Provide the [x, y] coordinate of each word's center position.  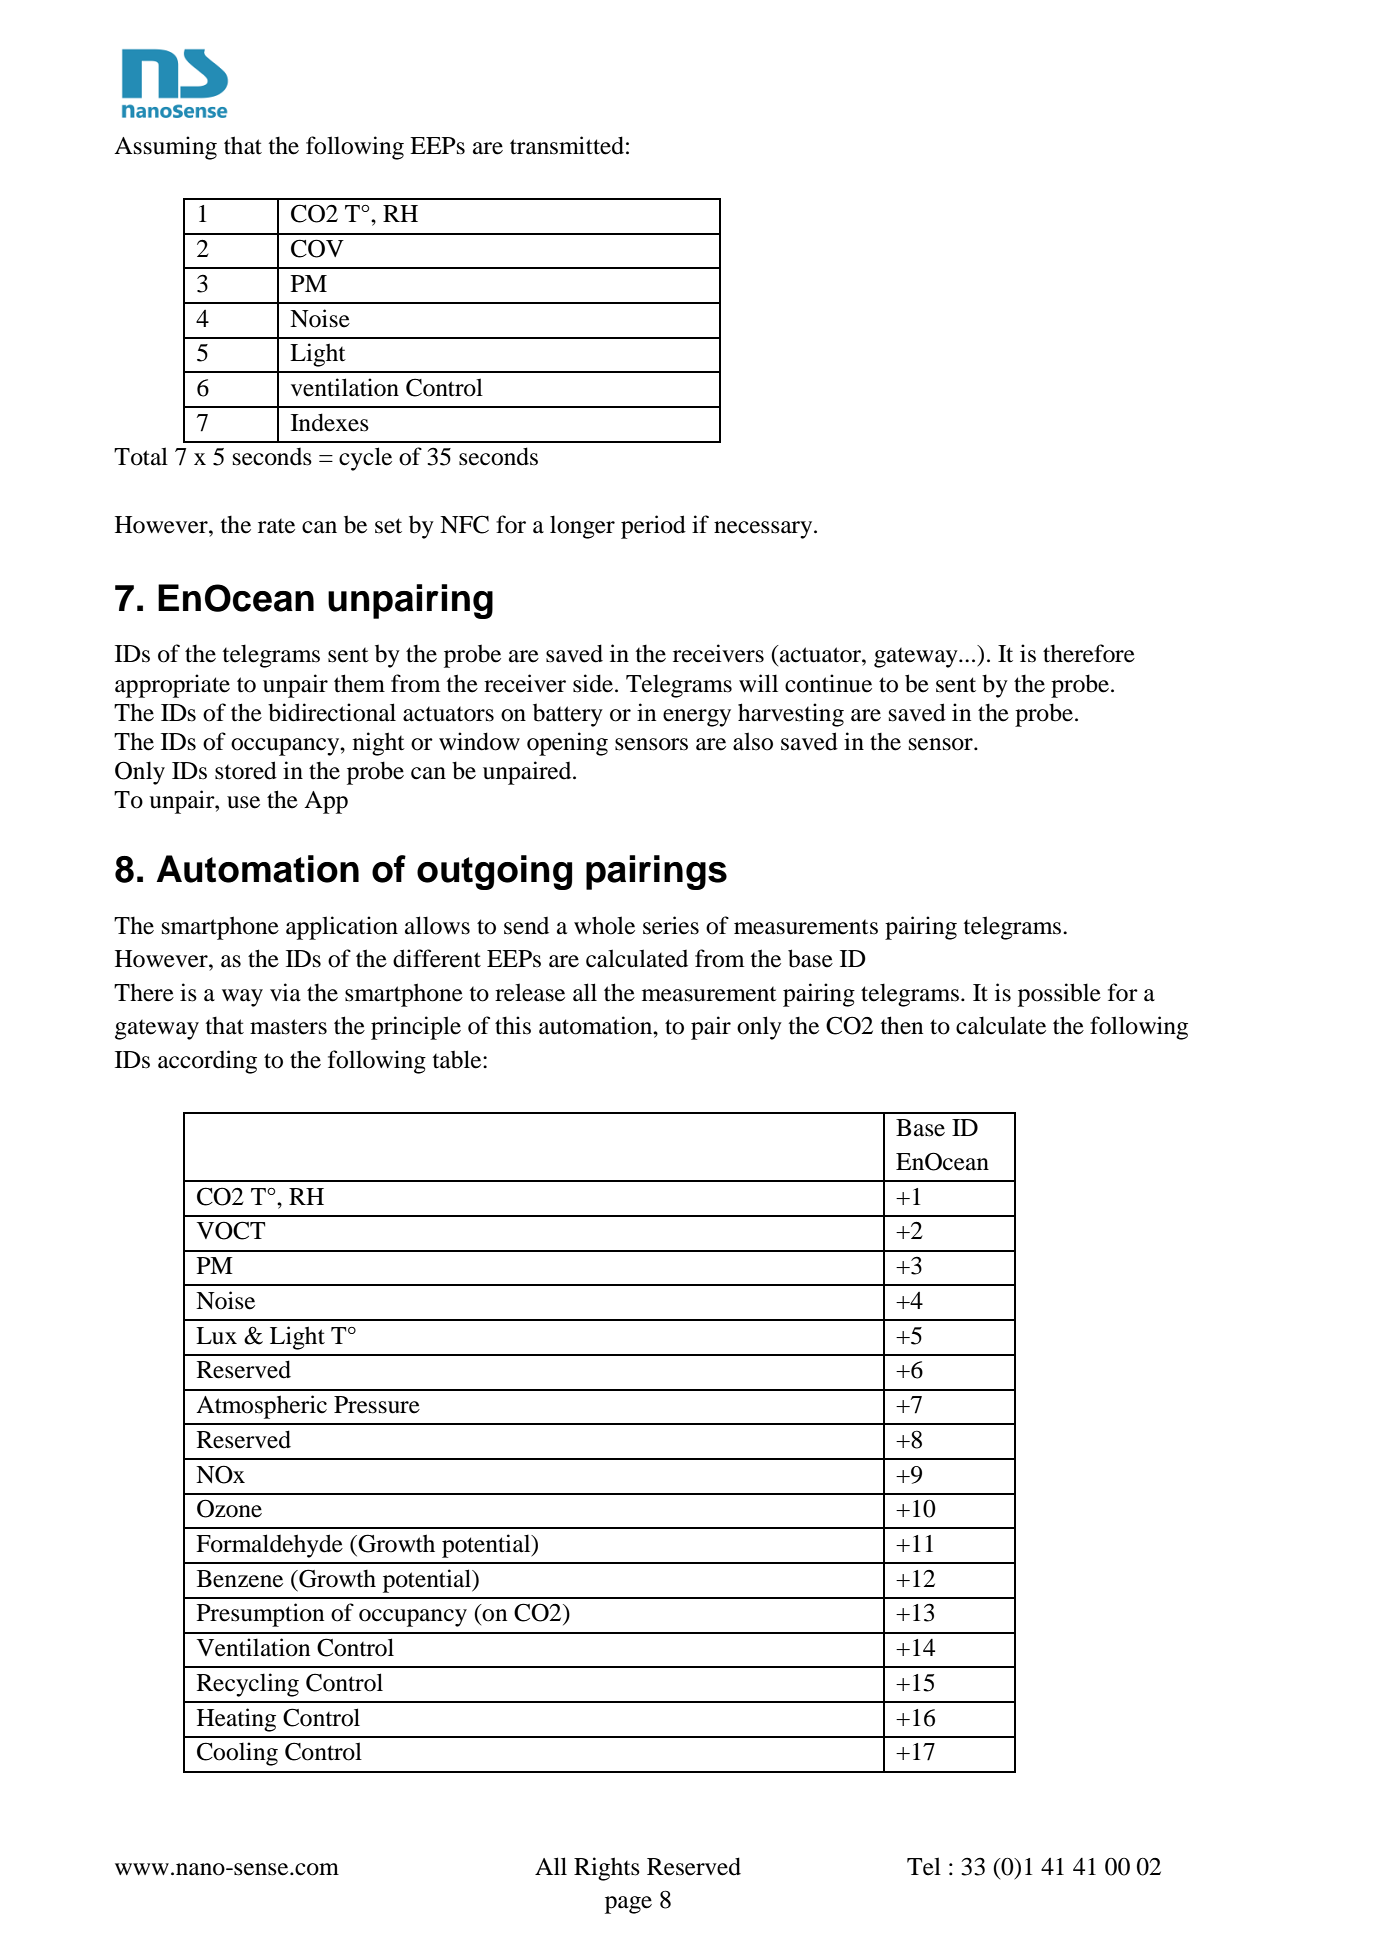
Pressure [377, 1405]
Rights [607, 1869]
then [902, 1025]
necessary [764, 530]
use [243, 802]
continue [828, 683]
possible [1059, 995]
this [513, 1025]
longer [582, 527]
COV [317, 248]
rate [276, 526]
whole [604, 925]
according [207, 1062]
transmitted [567, 145]
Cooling [237, 1754]
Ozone [229, 1508]
